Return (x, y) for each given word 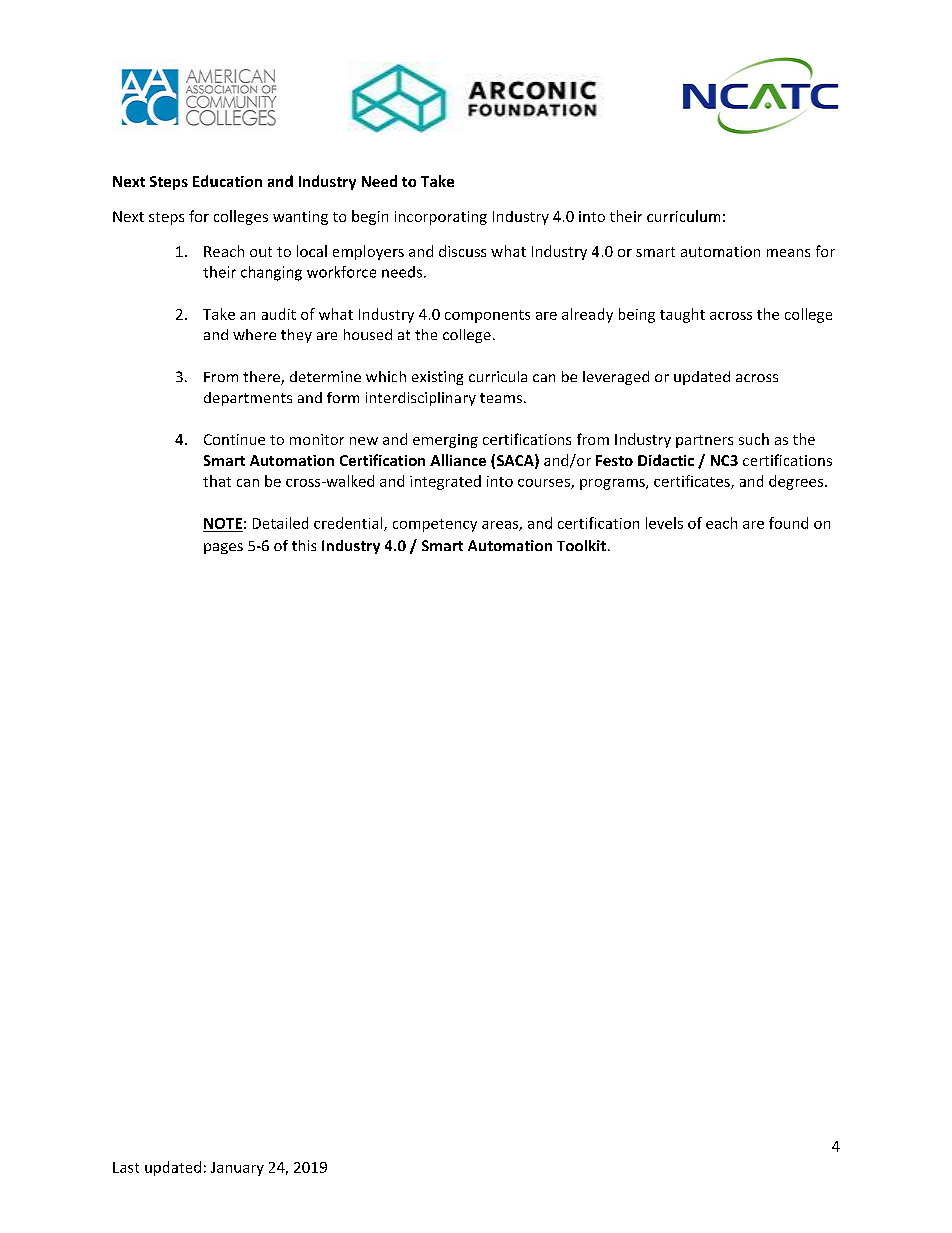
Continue (234, 439)
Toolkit (581, 545)
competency (435, 525)
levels (664, 523)
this (304, 545)
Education (227, 181)
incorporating (441, 218)
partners (704, 441)
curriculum (683, 216)
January (237, 1169)
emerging (445, 441)
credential (349, 524)
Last (126, 1167)
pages (223, 548)
